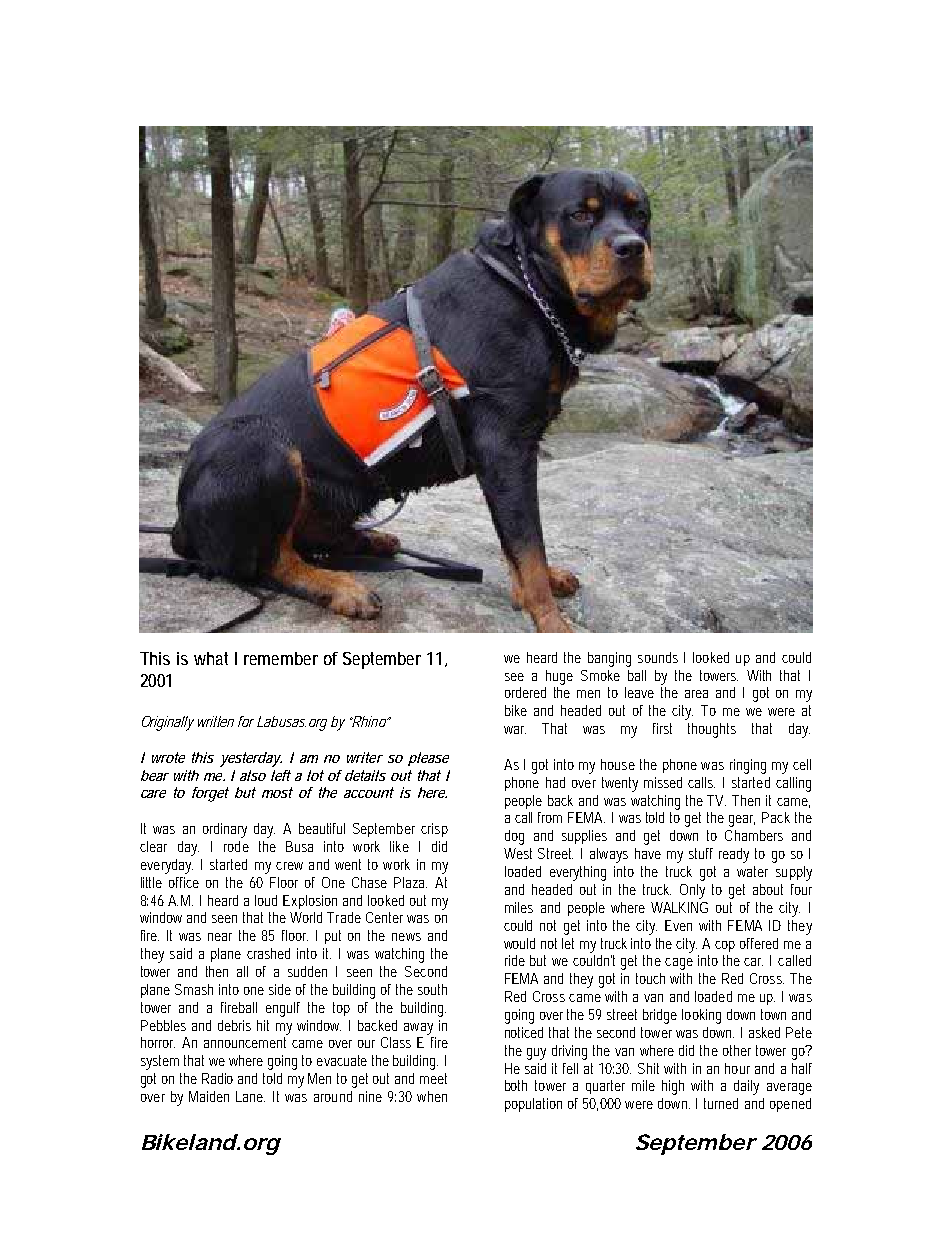  What do you see at coordinates (234, 1025) in the image?
I see `debris` at bounding box center [234, 1025].
